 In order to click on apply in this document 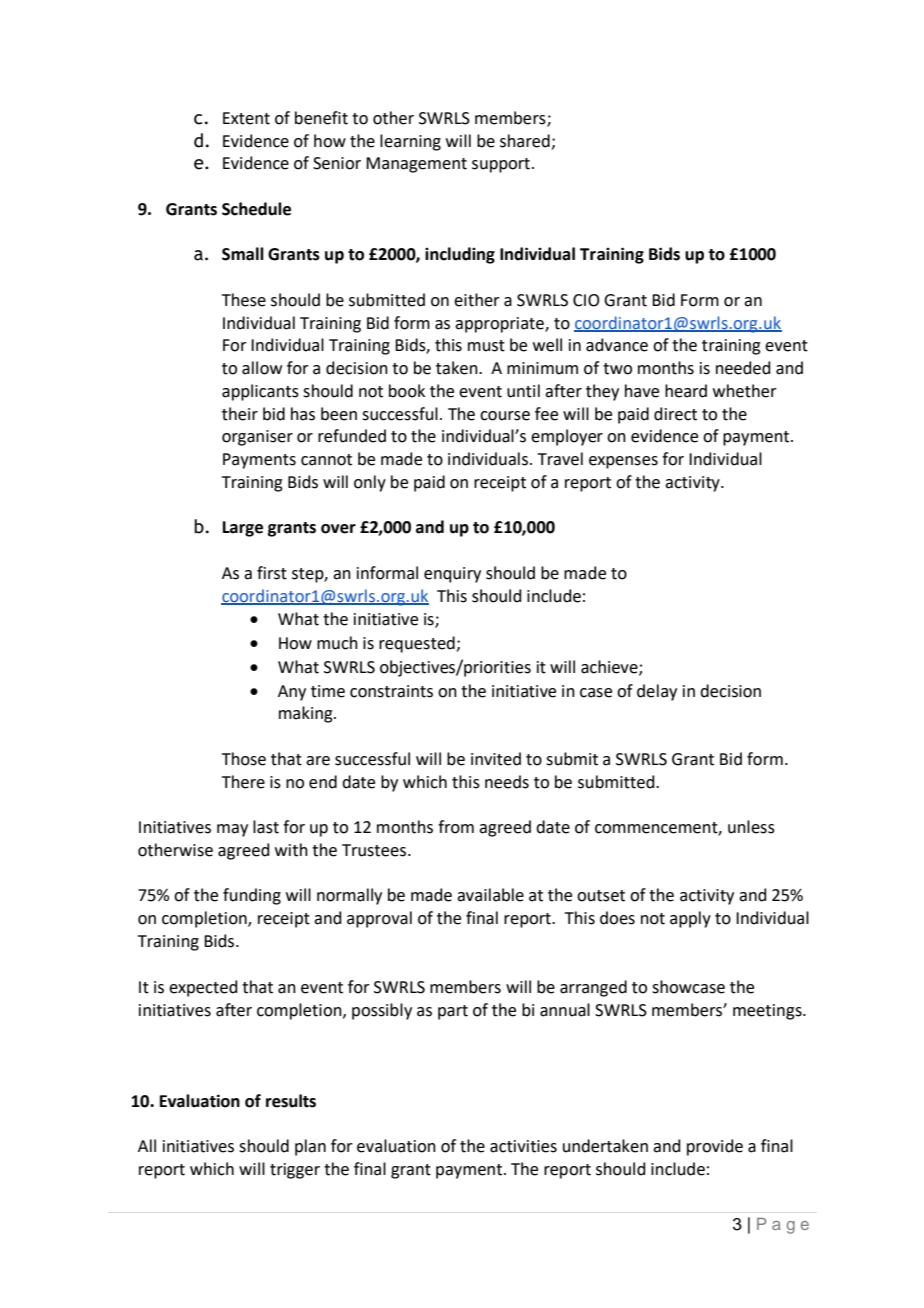, I will do `click(690, 919)`.
